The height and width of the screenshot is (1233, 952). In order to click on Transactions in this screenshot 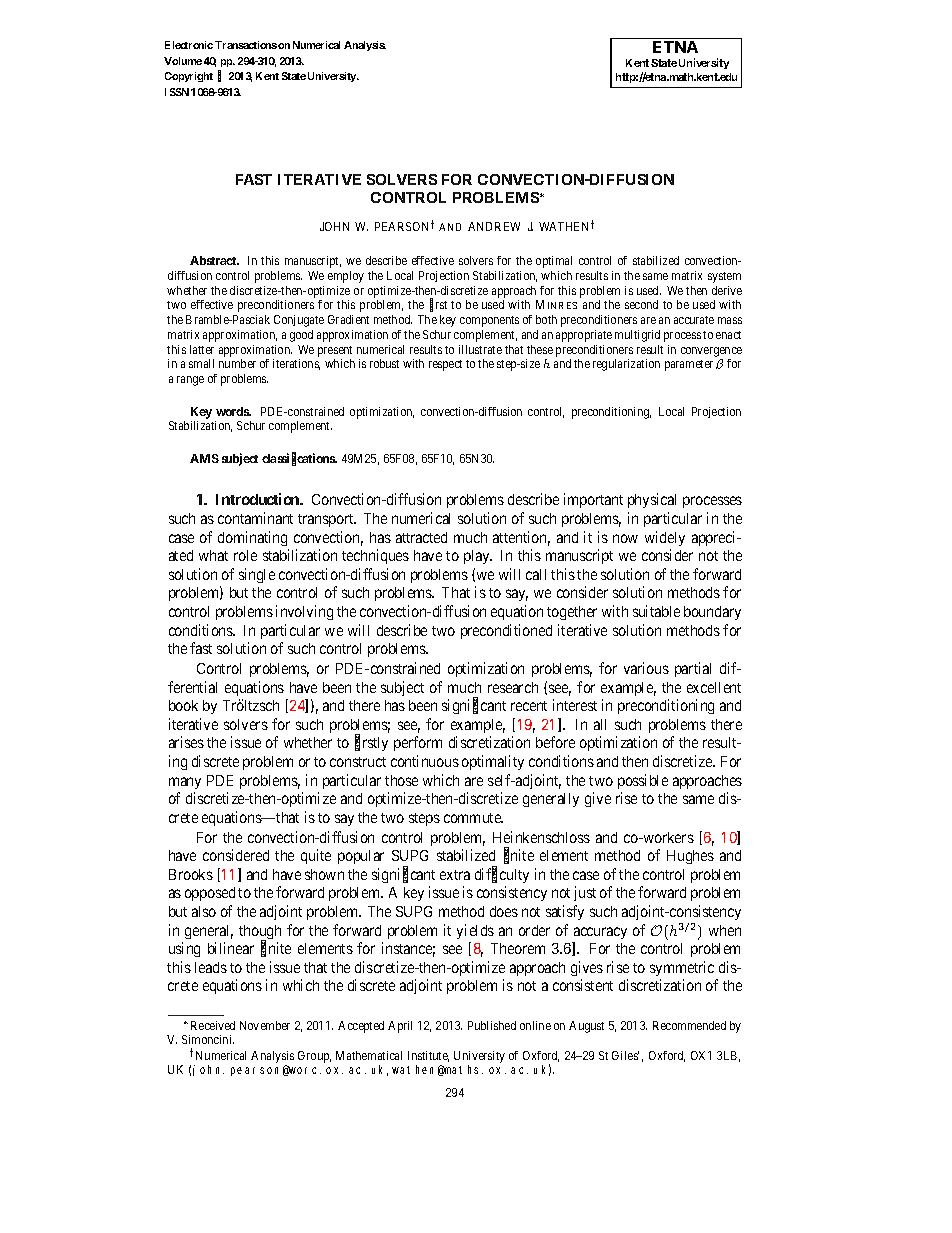, I will do `click(246, 45)`.
